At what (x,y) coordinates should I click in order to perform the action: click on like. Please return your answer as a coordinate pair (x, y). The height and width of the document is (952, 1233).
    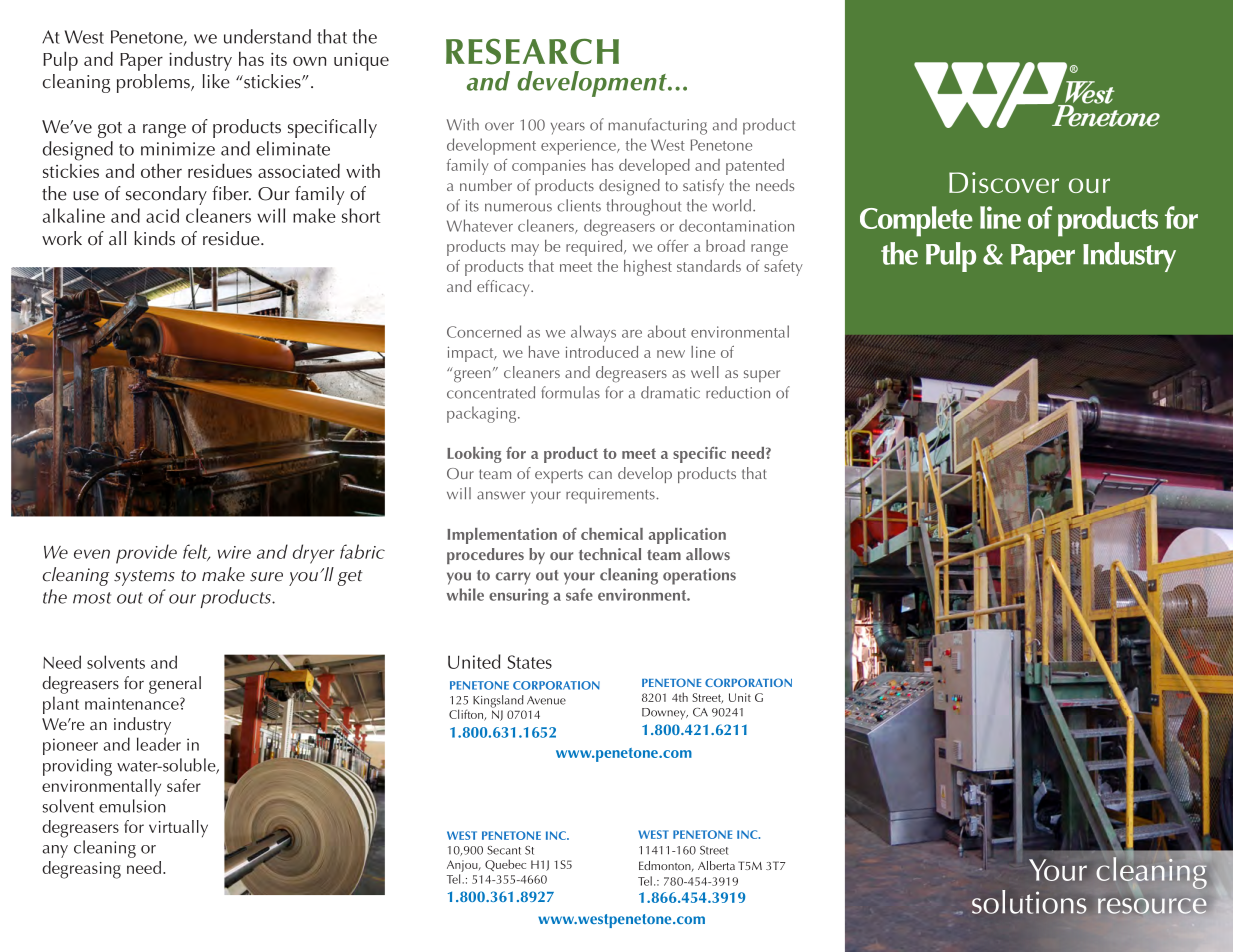
    Looking at the image, I should click on (216, 81).
